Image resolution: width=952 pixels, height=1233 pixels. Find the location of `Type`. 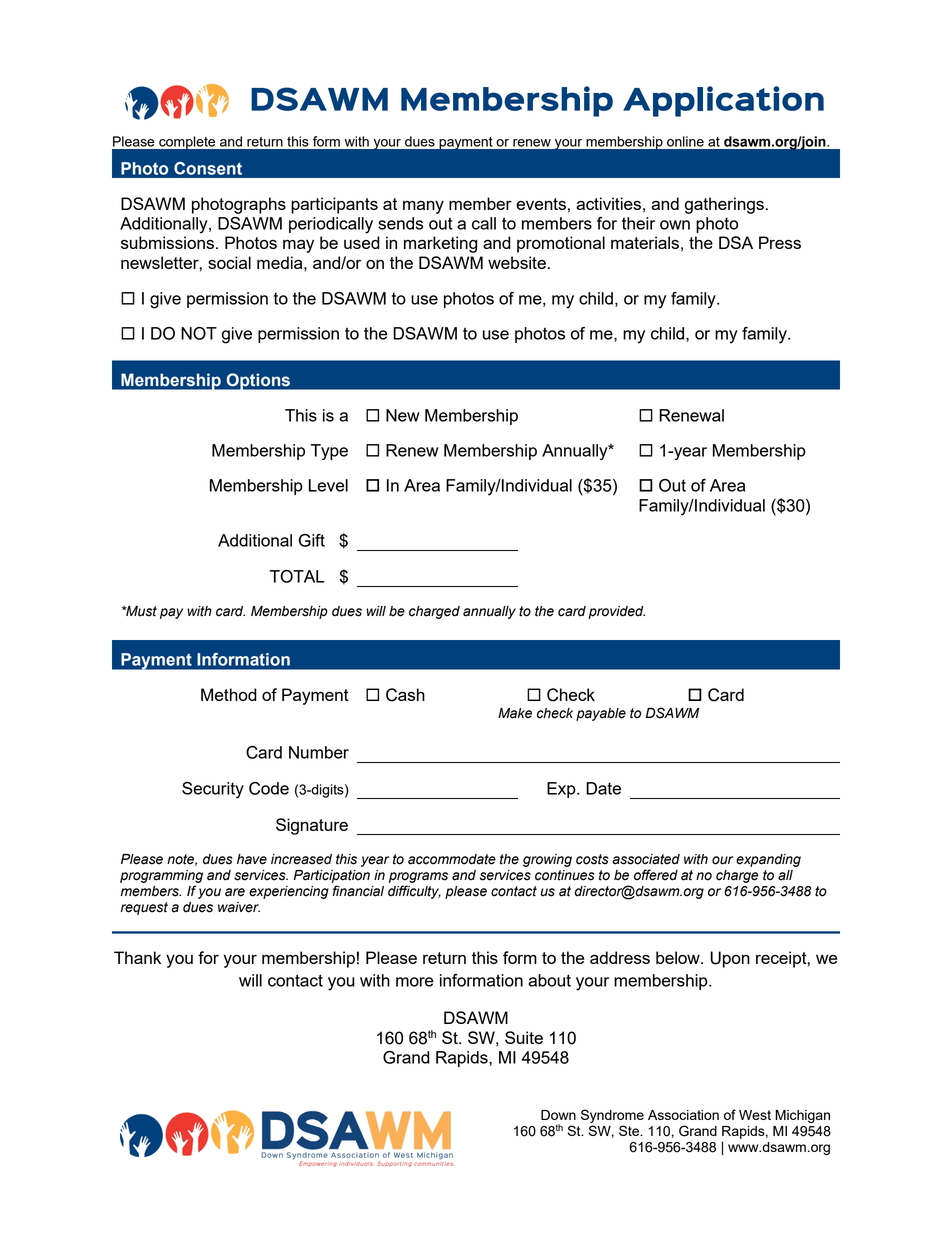

Type is located at coordinates (329, 452).
